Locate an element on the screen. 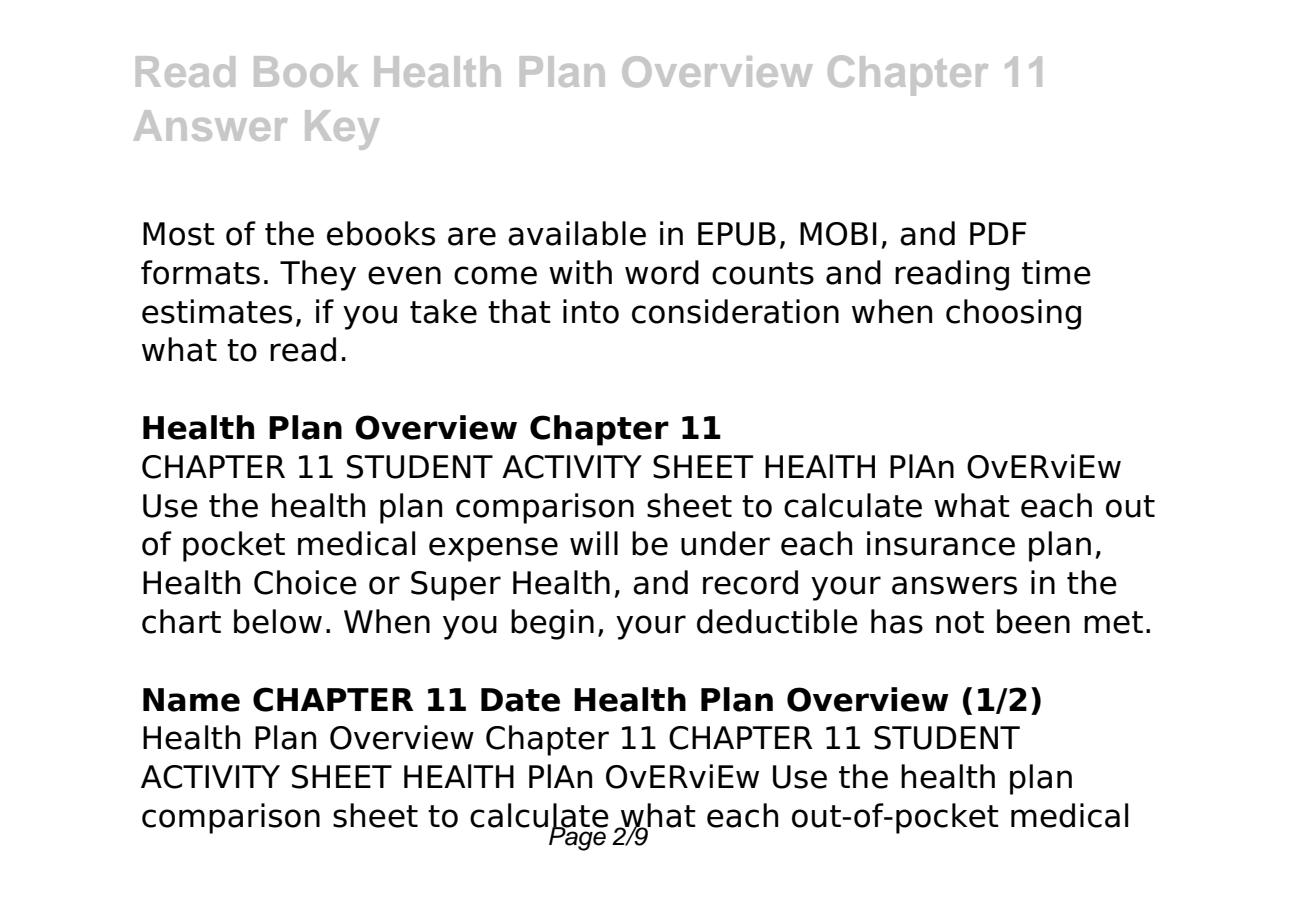 Image resolution: width=1303 pixels, height=924 pixels. insurance is located at coordinates (941, 543).
